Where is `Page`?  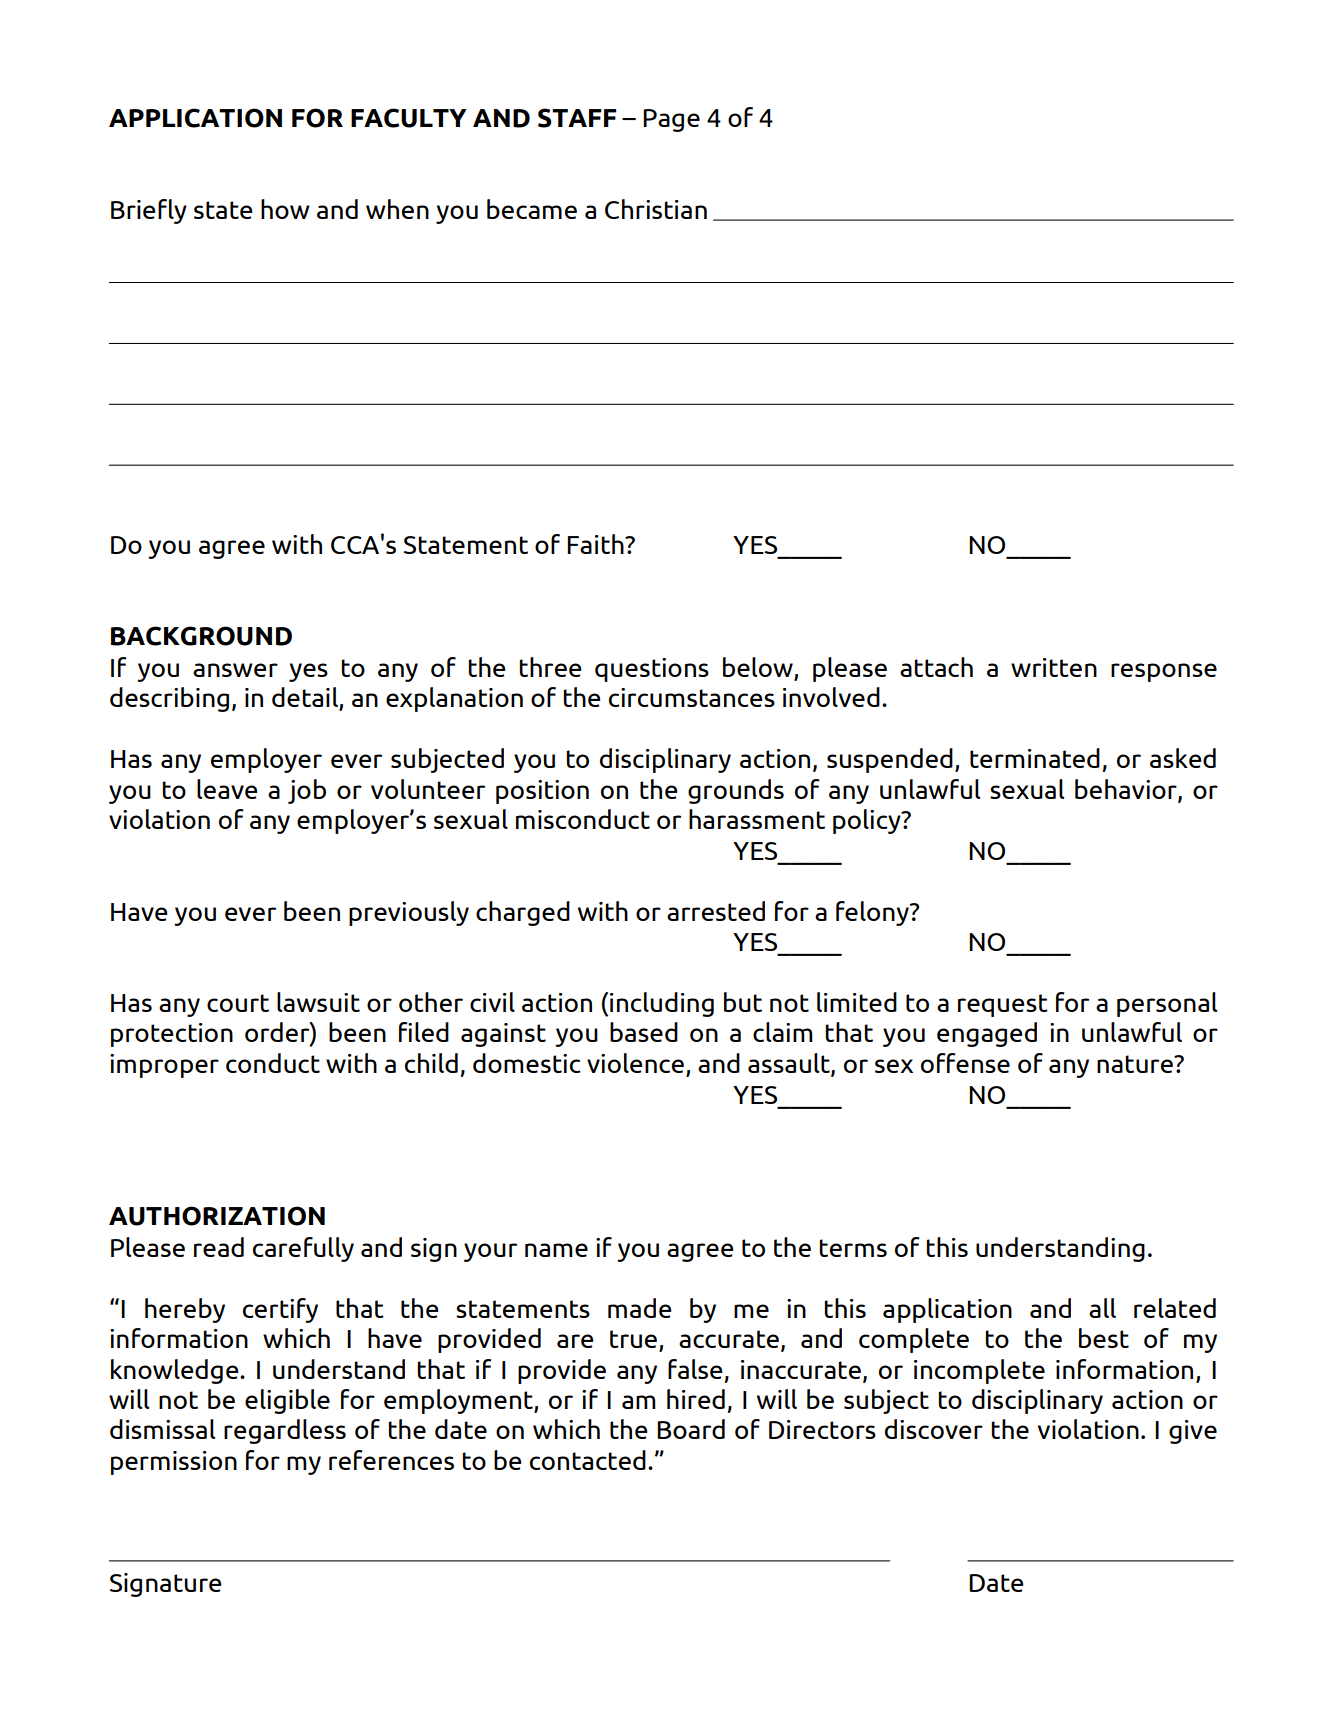
Page is located at coordinates (671, 120).
